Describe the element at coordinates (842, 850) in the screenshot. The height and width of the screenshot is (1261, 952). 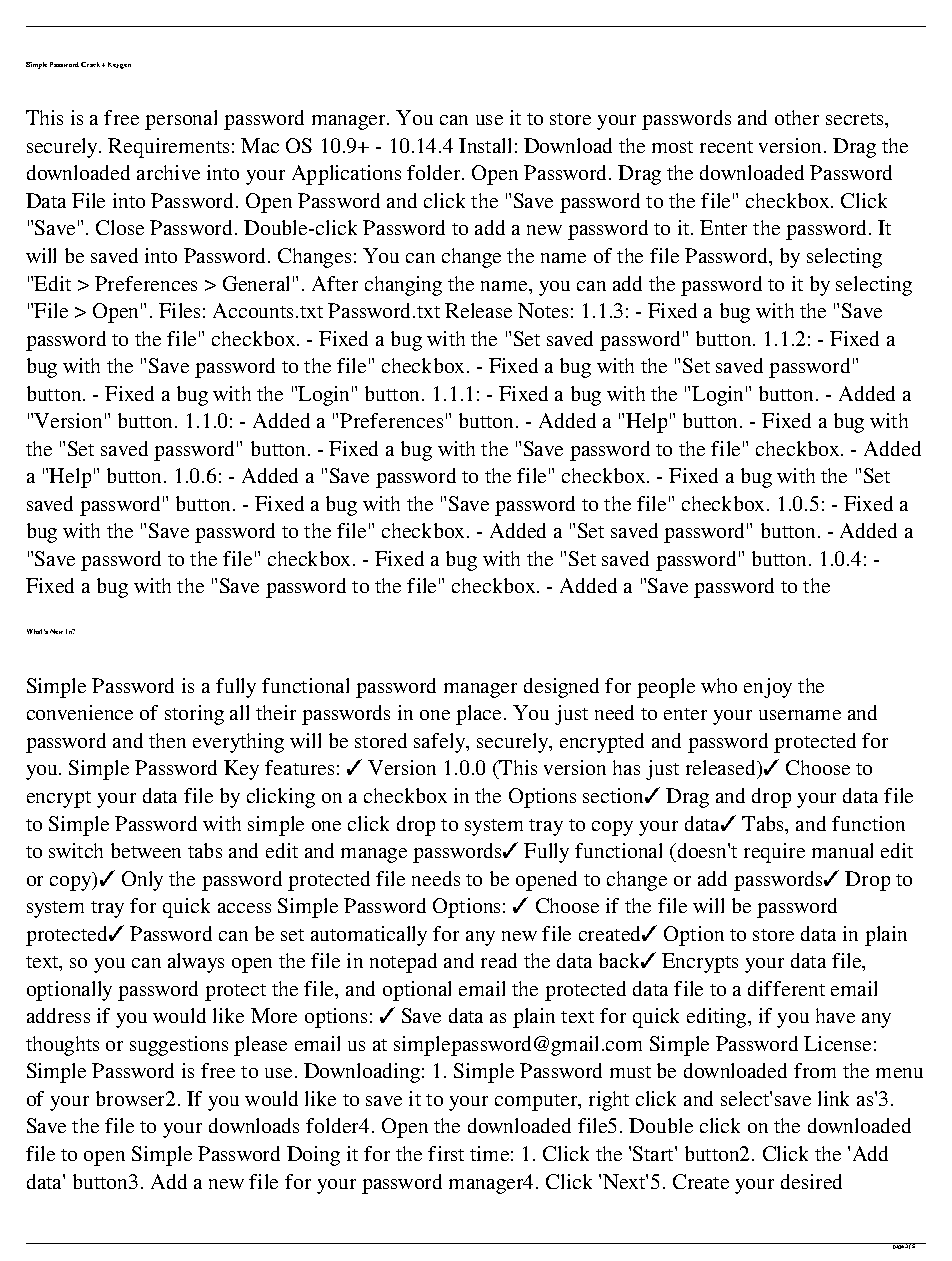
I see `manual` at that location.
